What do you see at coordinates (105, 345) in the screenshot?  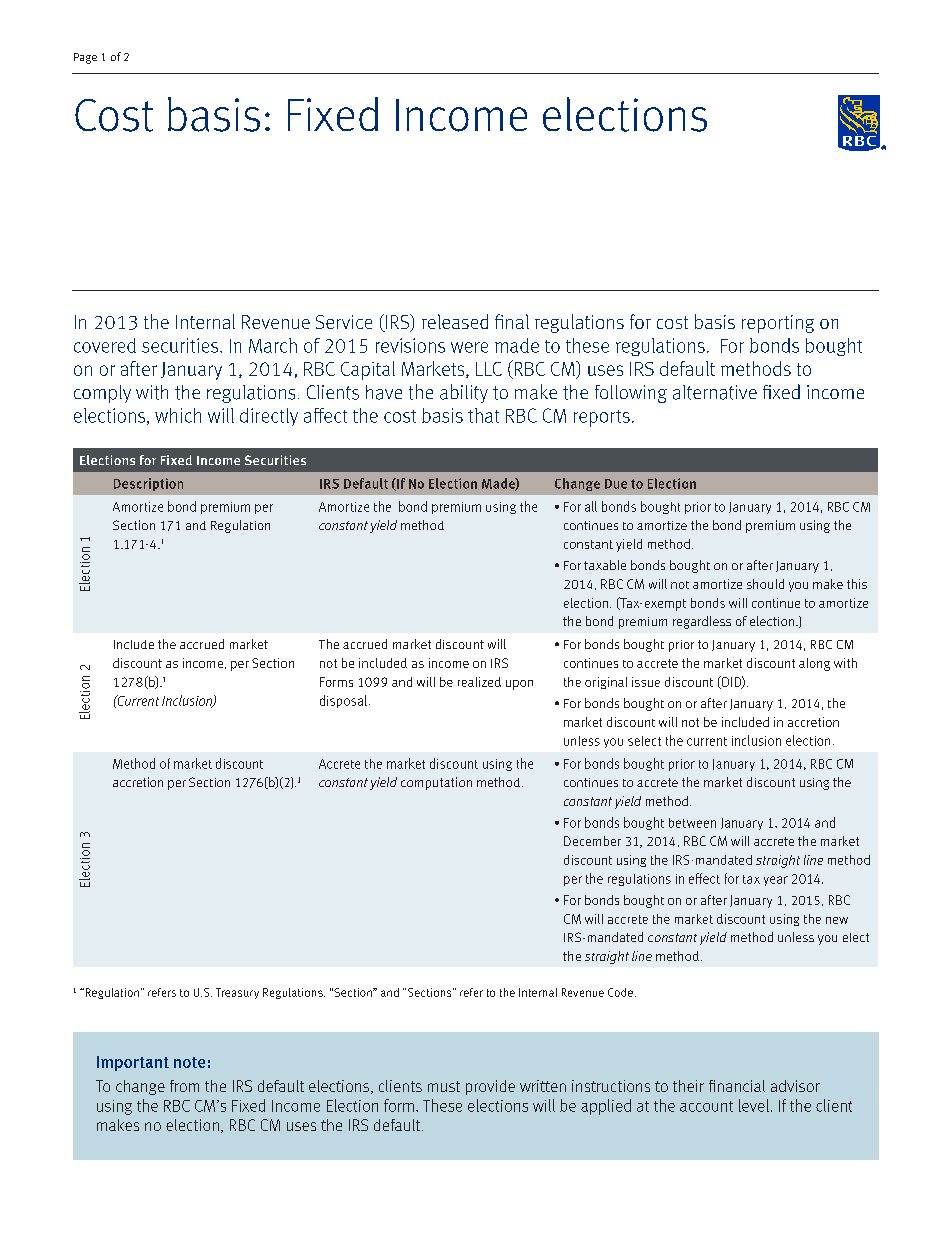 I see `covered` at bounding box center [105, 345].
